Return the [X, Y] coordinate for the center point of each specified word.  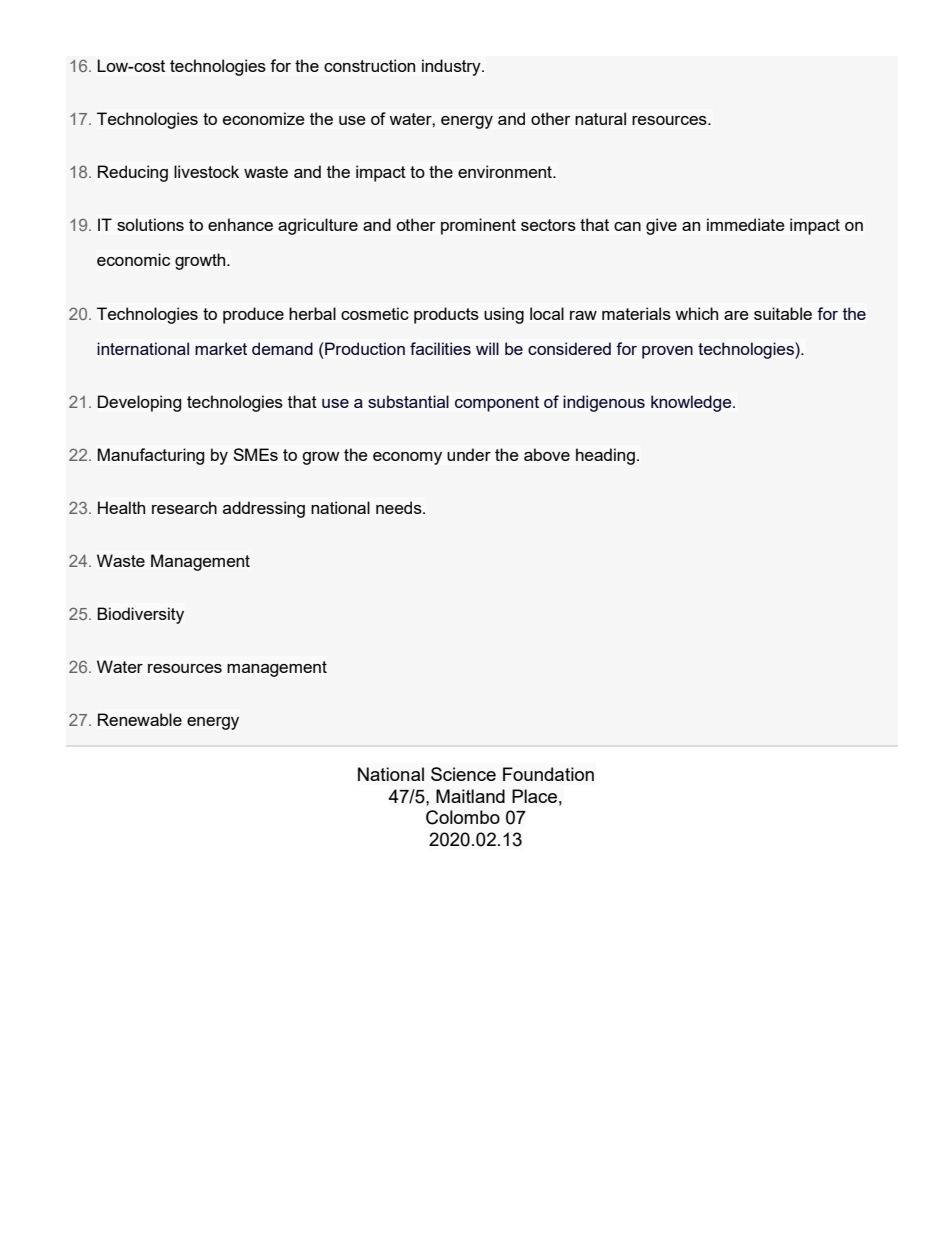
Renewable [140, 719]
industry [452, 67]
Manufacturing [151, 456]
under [469, 454]
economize [264, 118]
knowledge [692, 403]
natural [600, 118]
